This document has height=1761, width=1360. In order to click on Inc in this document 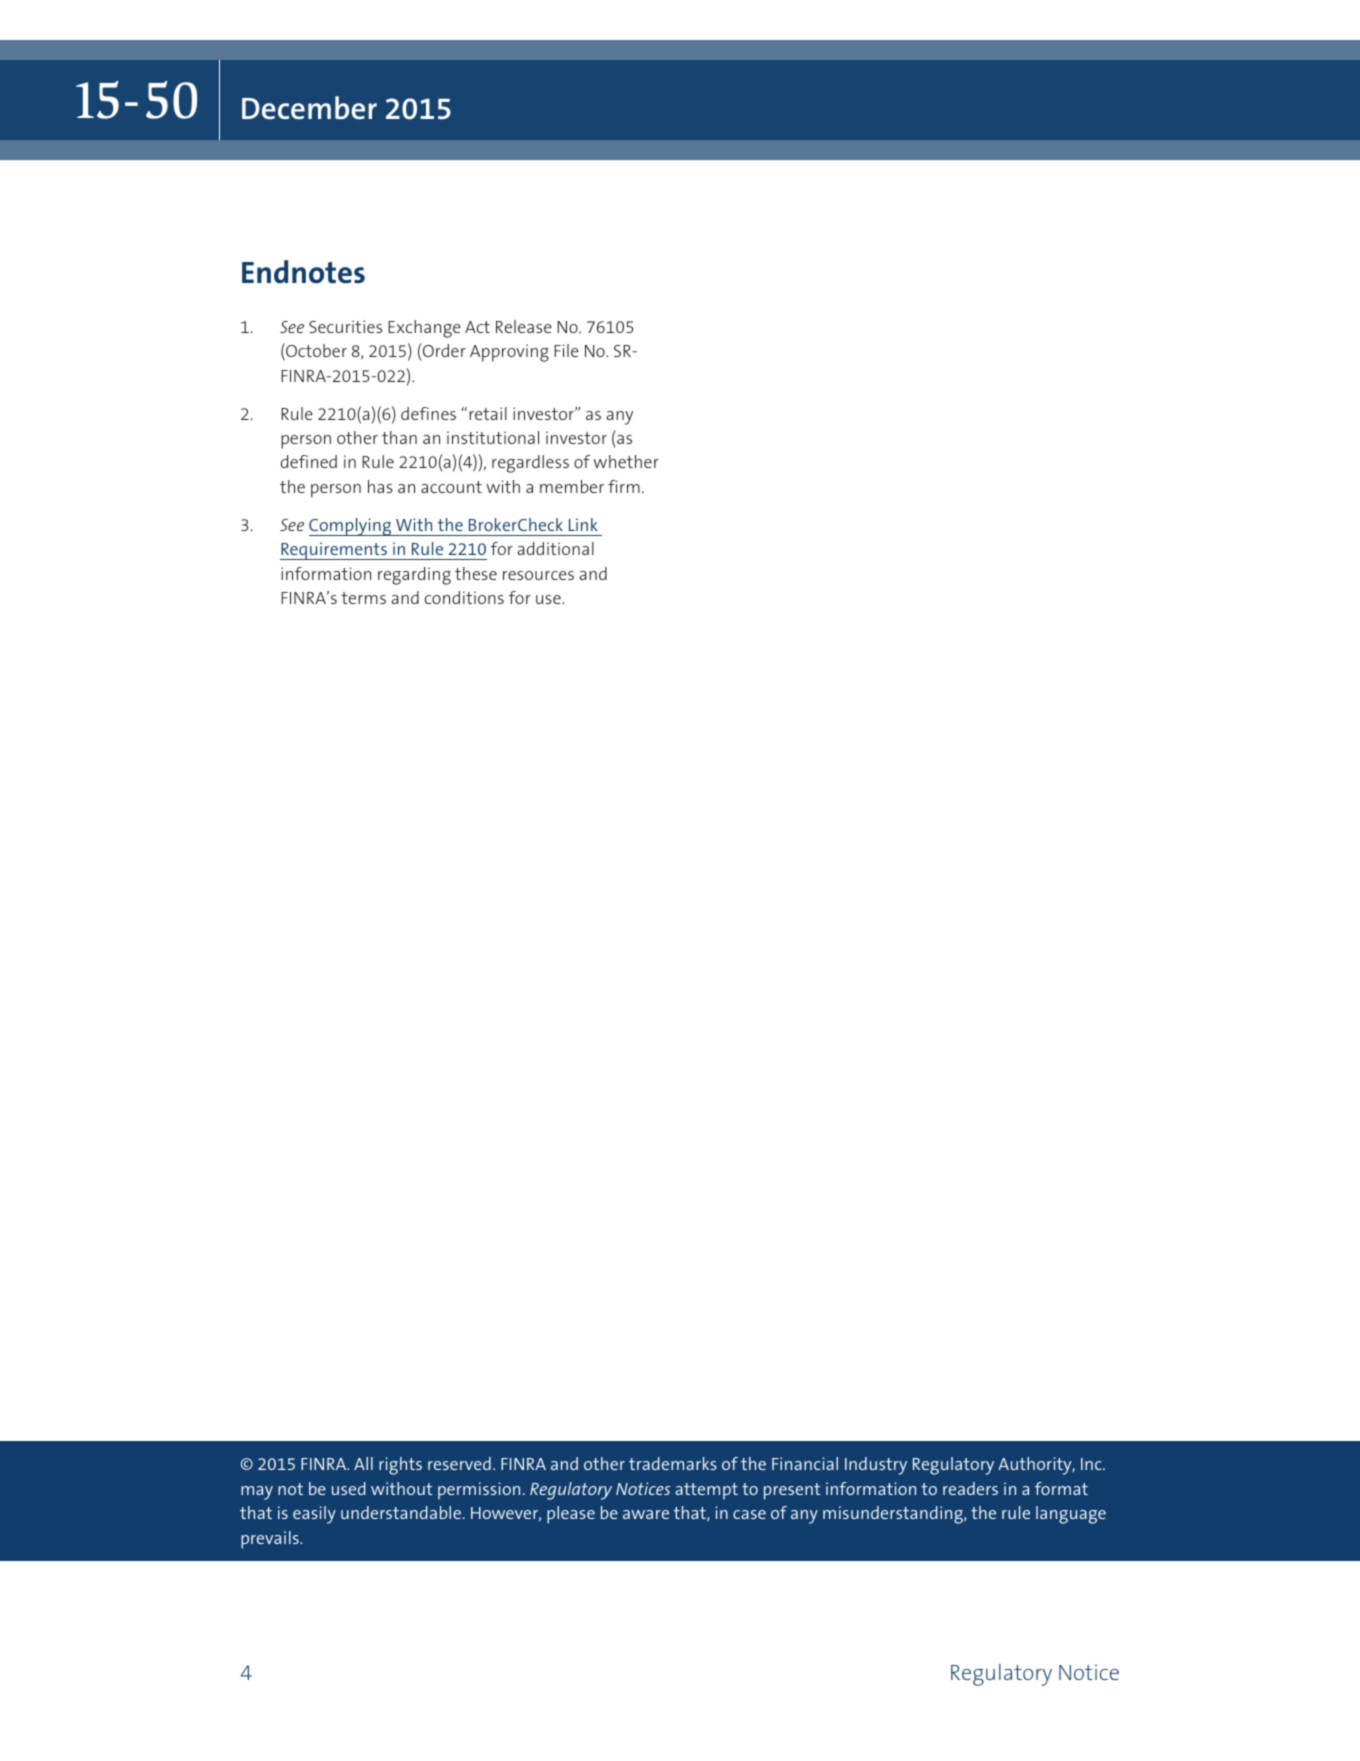, I will do `click(1092, 1464)`.
